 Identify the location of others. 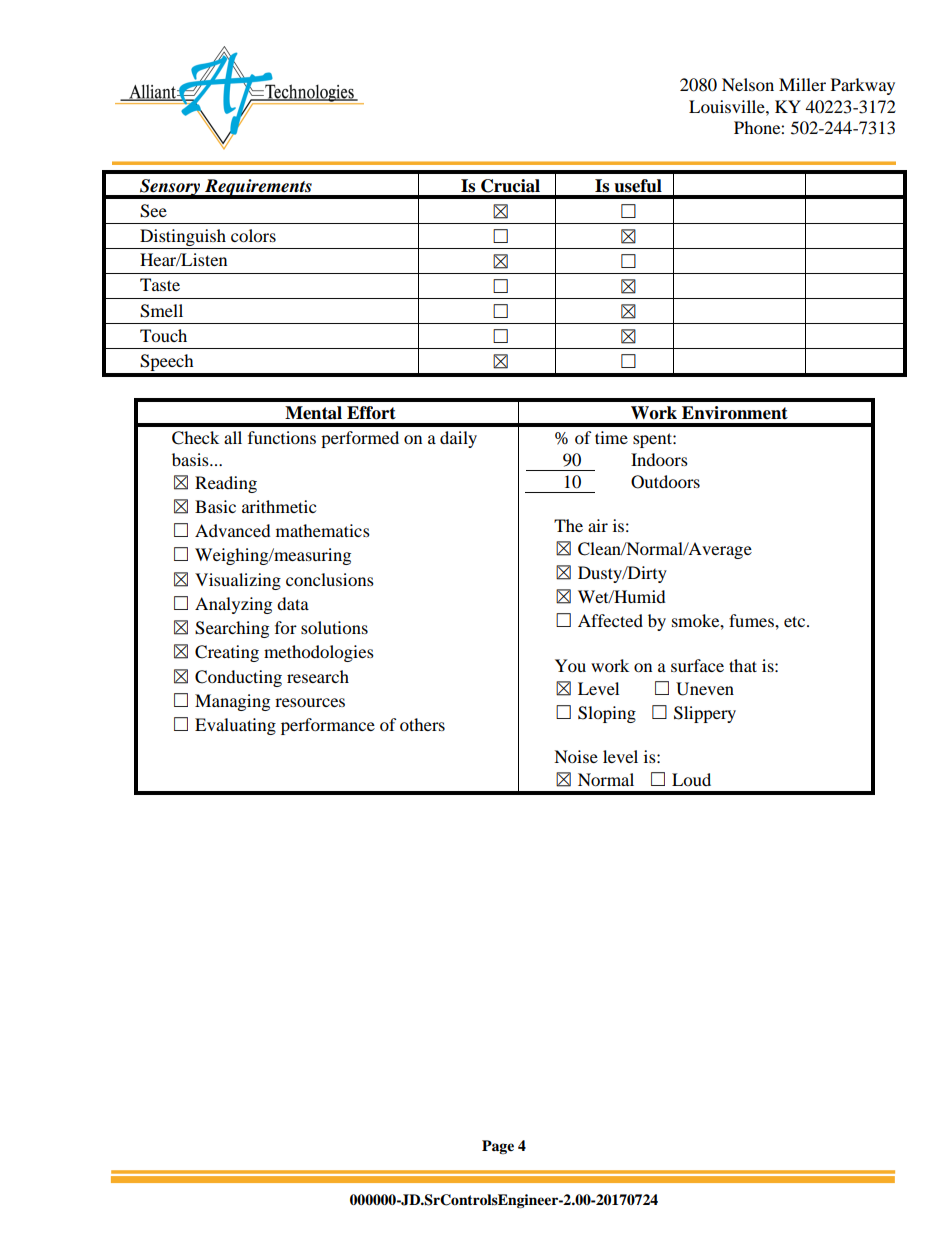
(422, 724).
